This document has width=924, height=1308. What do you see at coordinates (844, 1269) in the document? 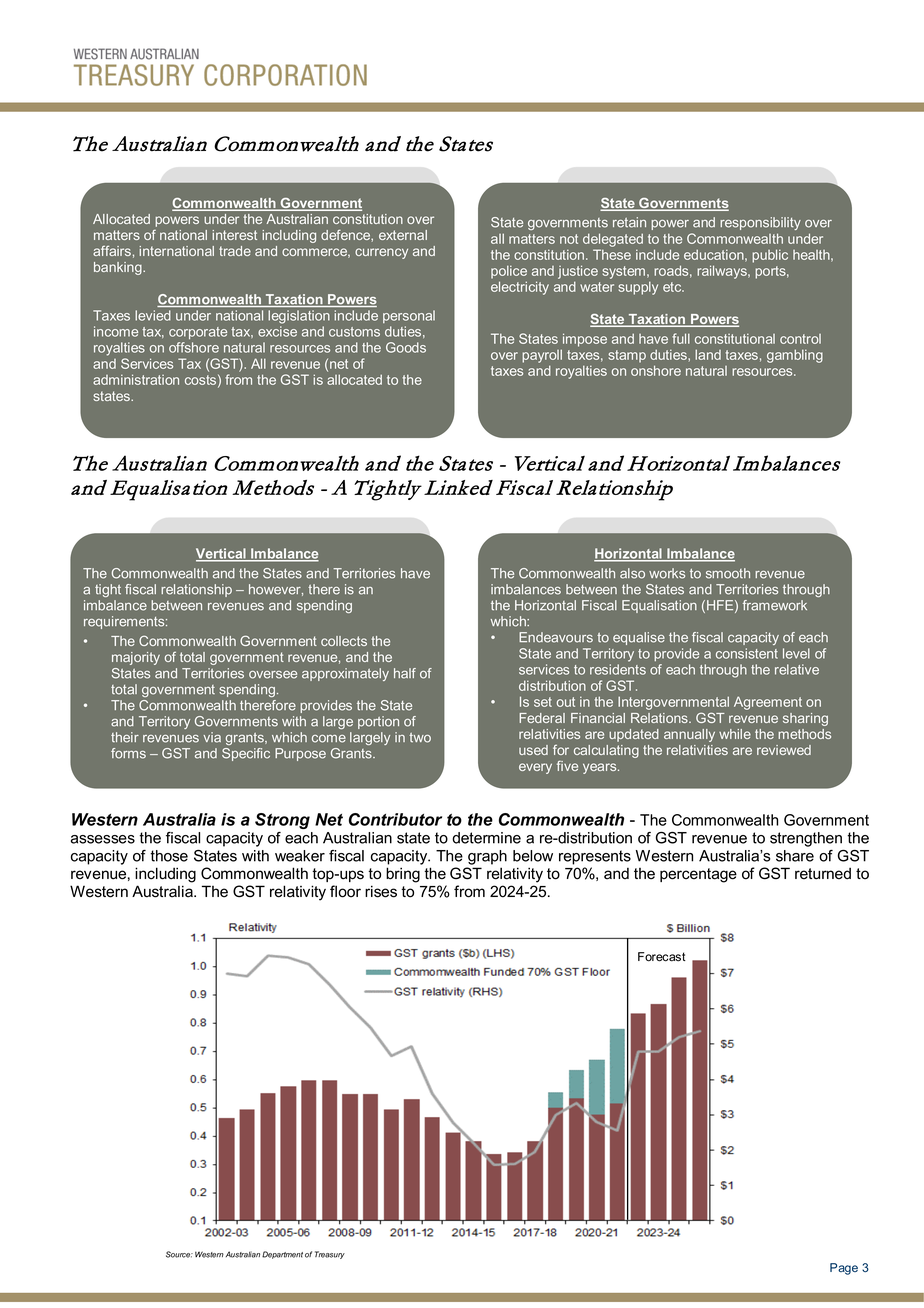
I see `Page` at bounding box center [844, 1269].
